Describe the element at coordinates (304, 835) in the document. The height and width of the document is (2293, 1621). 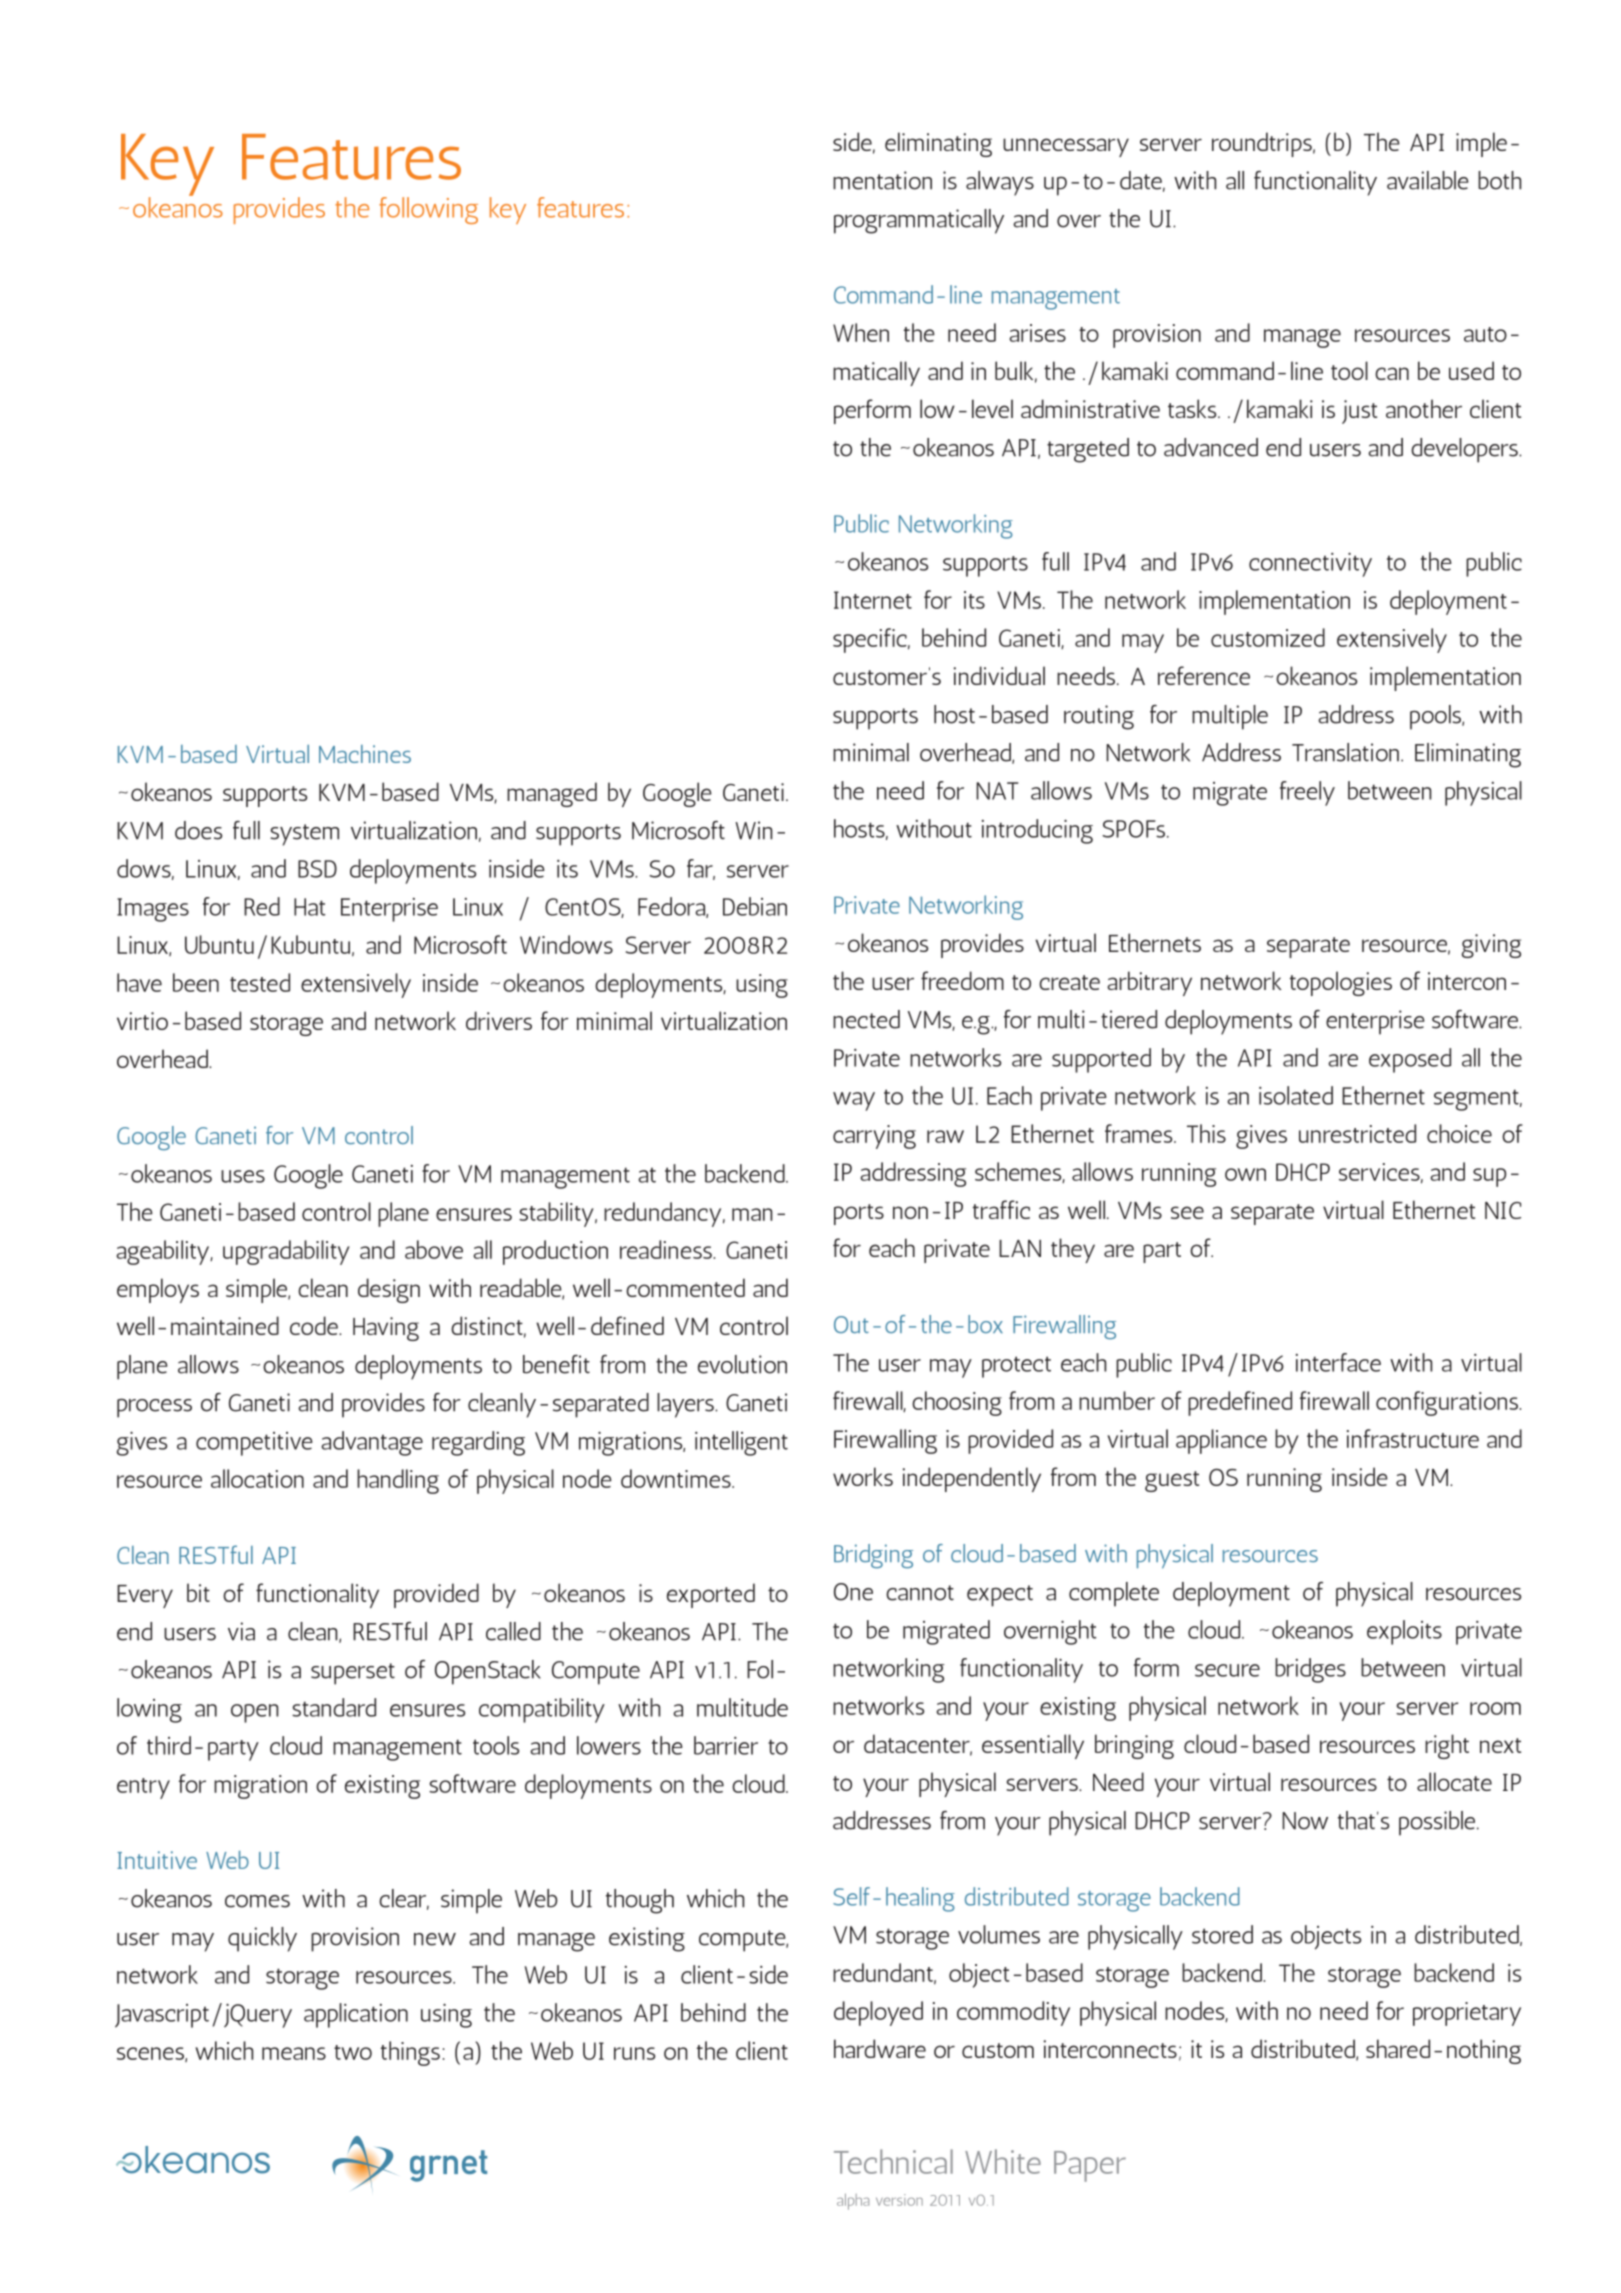
I see `system` at that location.
